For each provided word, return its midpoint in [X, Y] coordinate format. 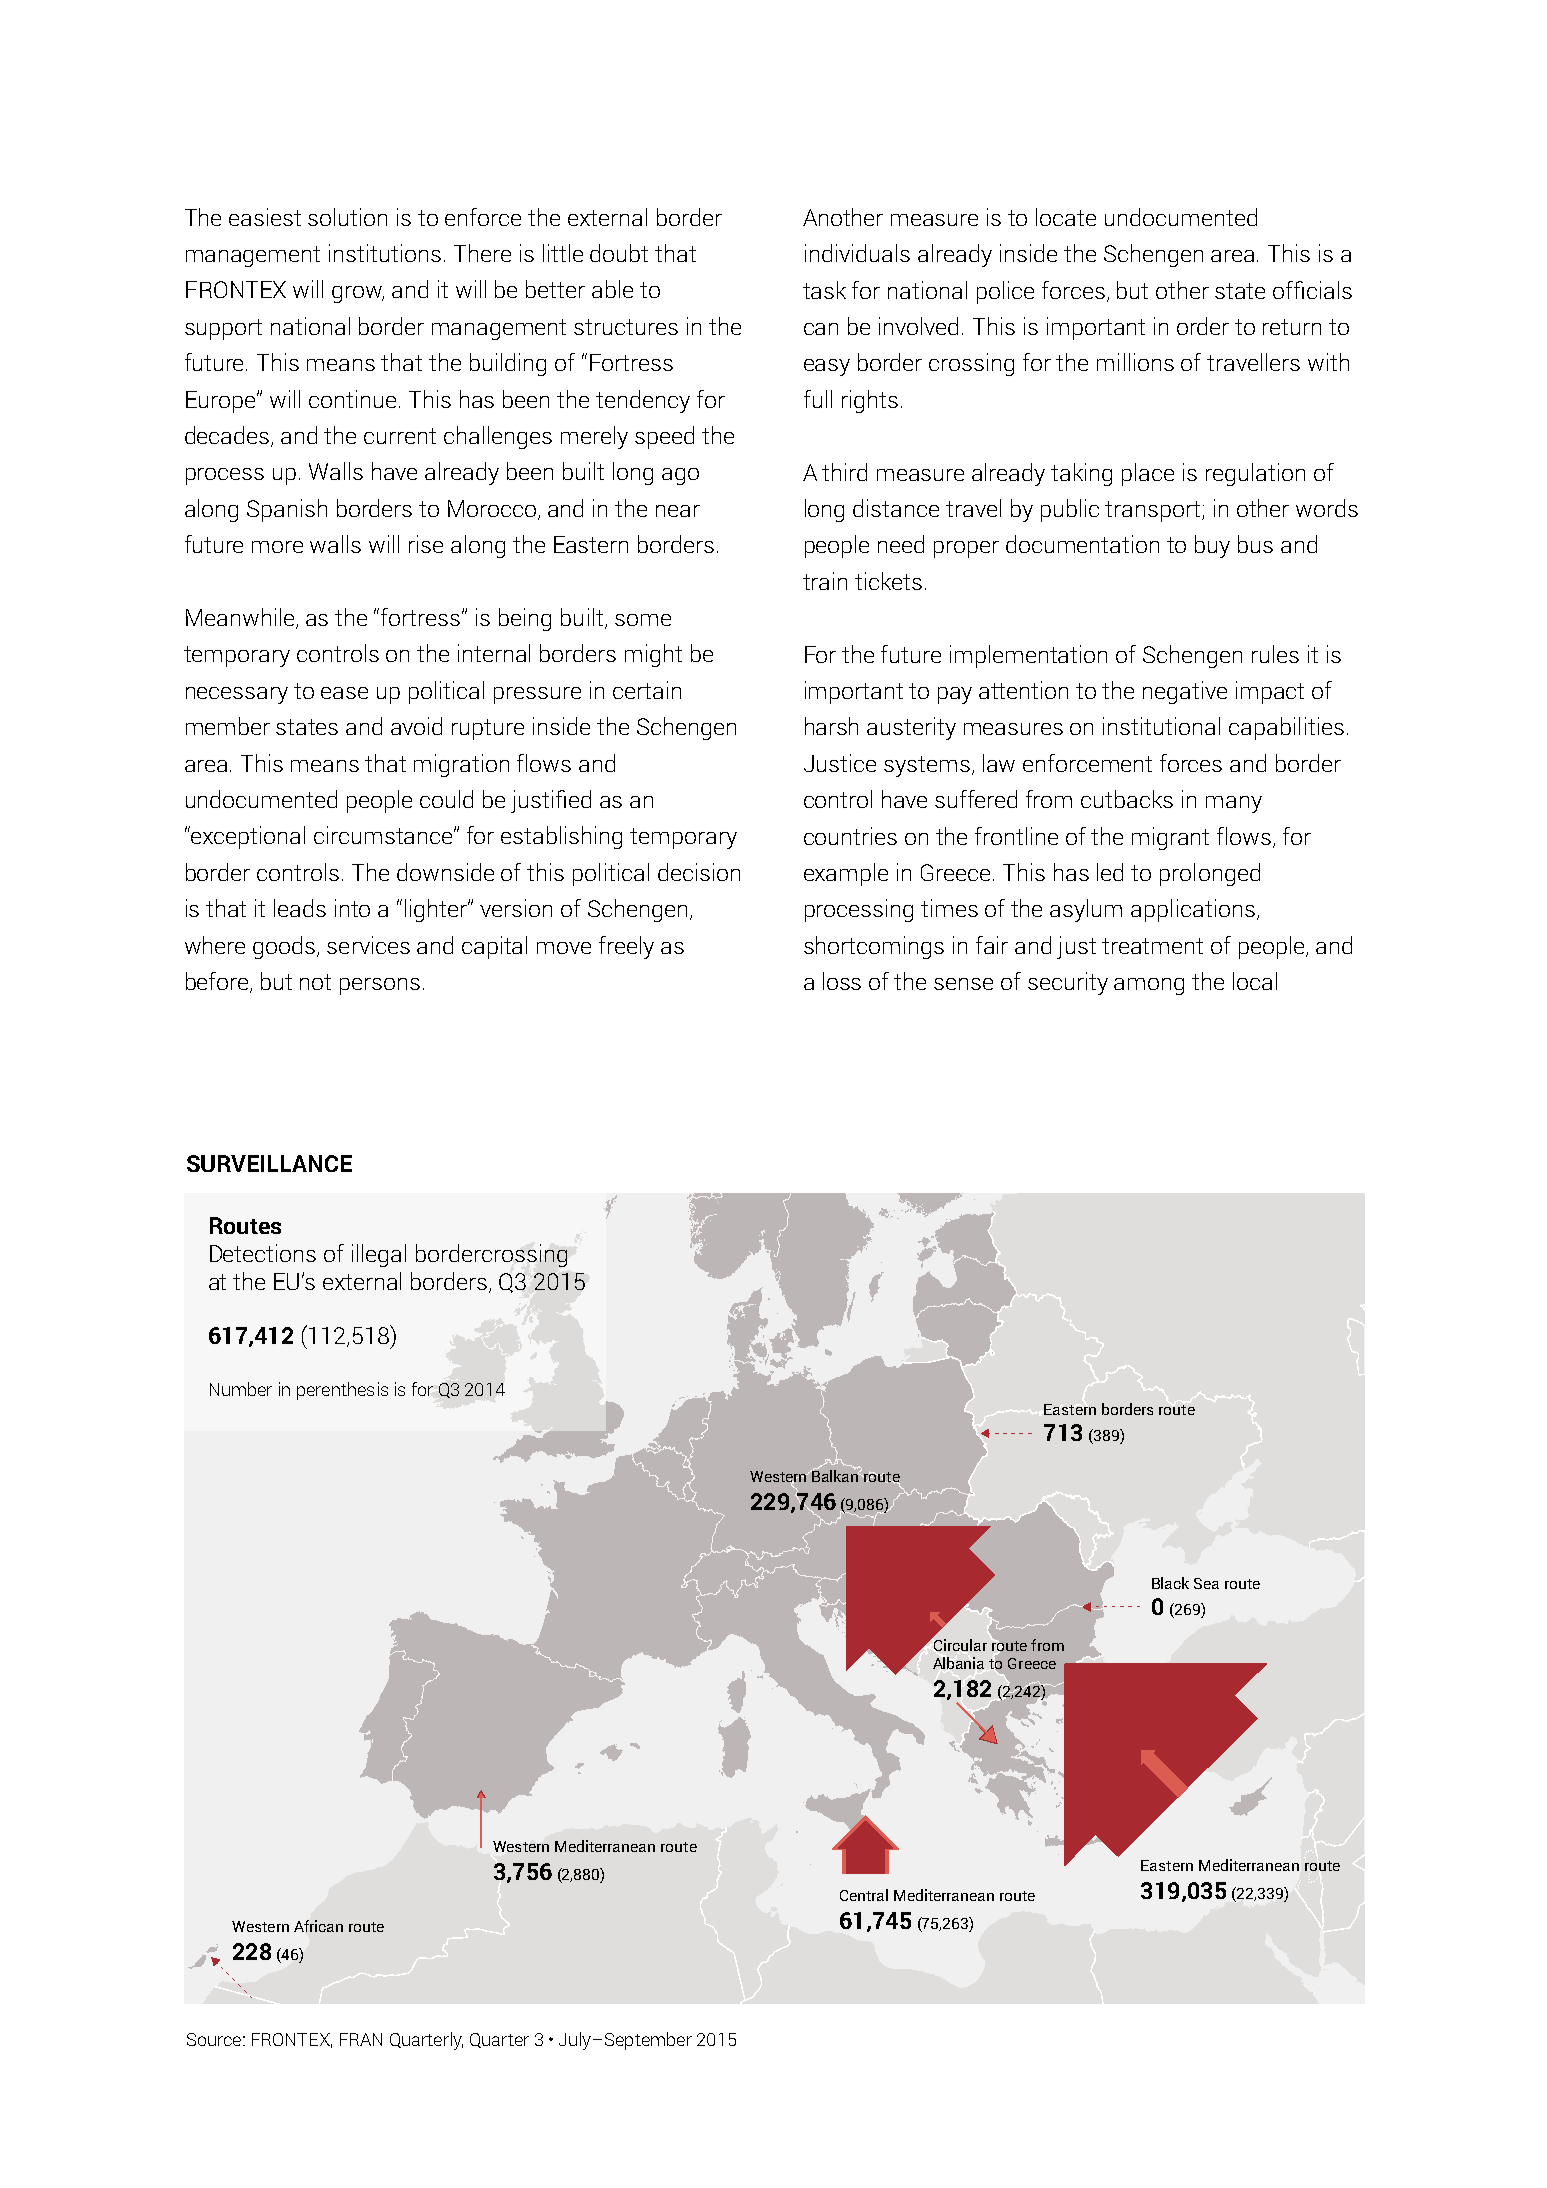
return [1292, 327]
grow [358, 294]
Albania [958, 1663]
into [352, 908]
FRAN [361, 2039]
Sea [1206, 1583]
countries [850, 836]
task [824, 290]
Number [241, 1389]
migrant [1170, 838]
